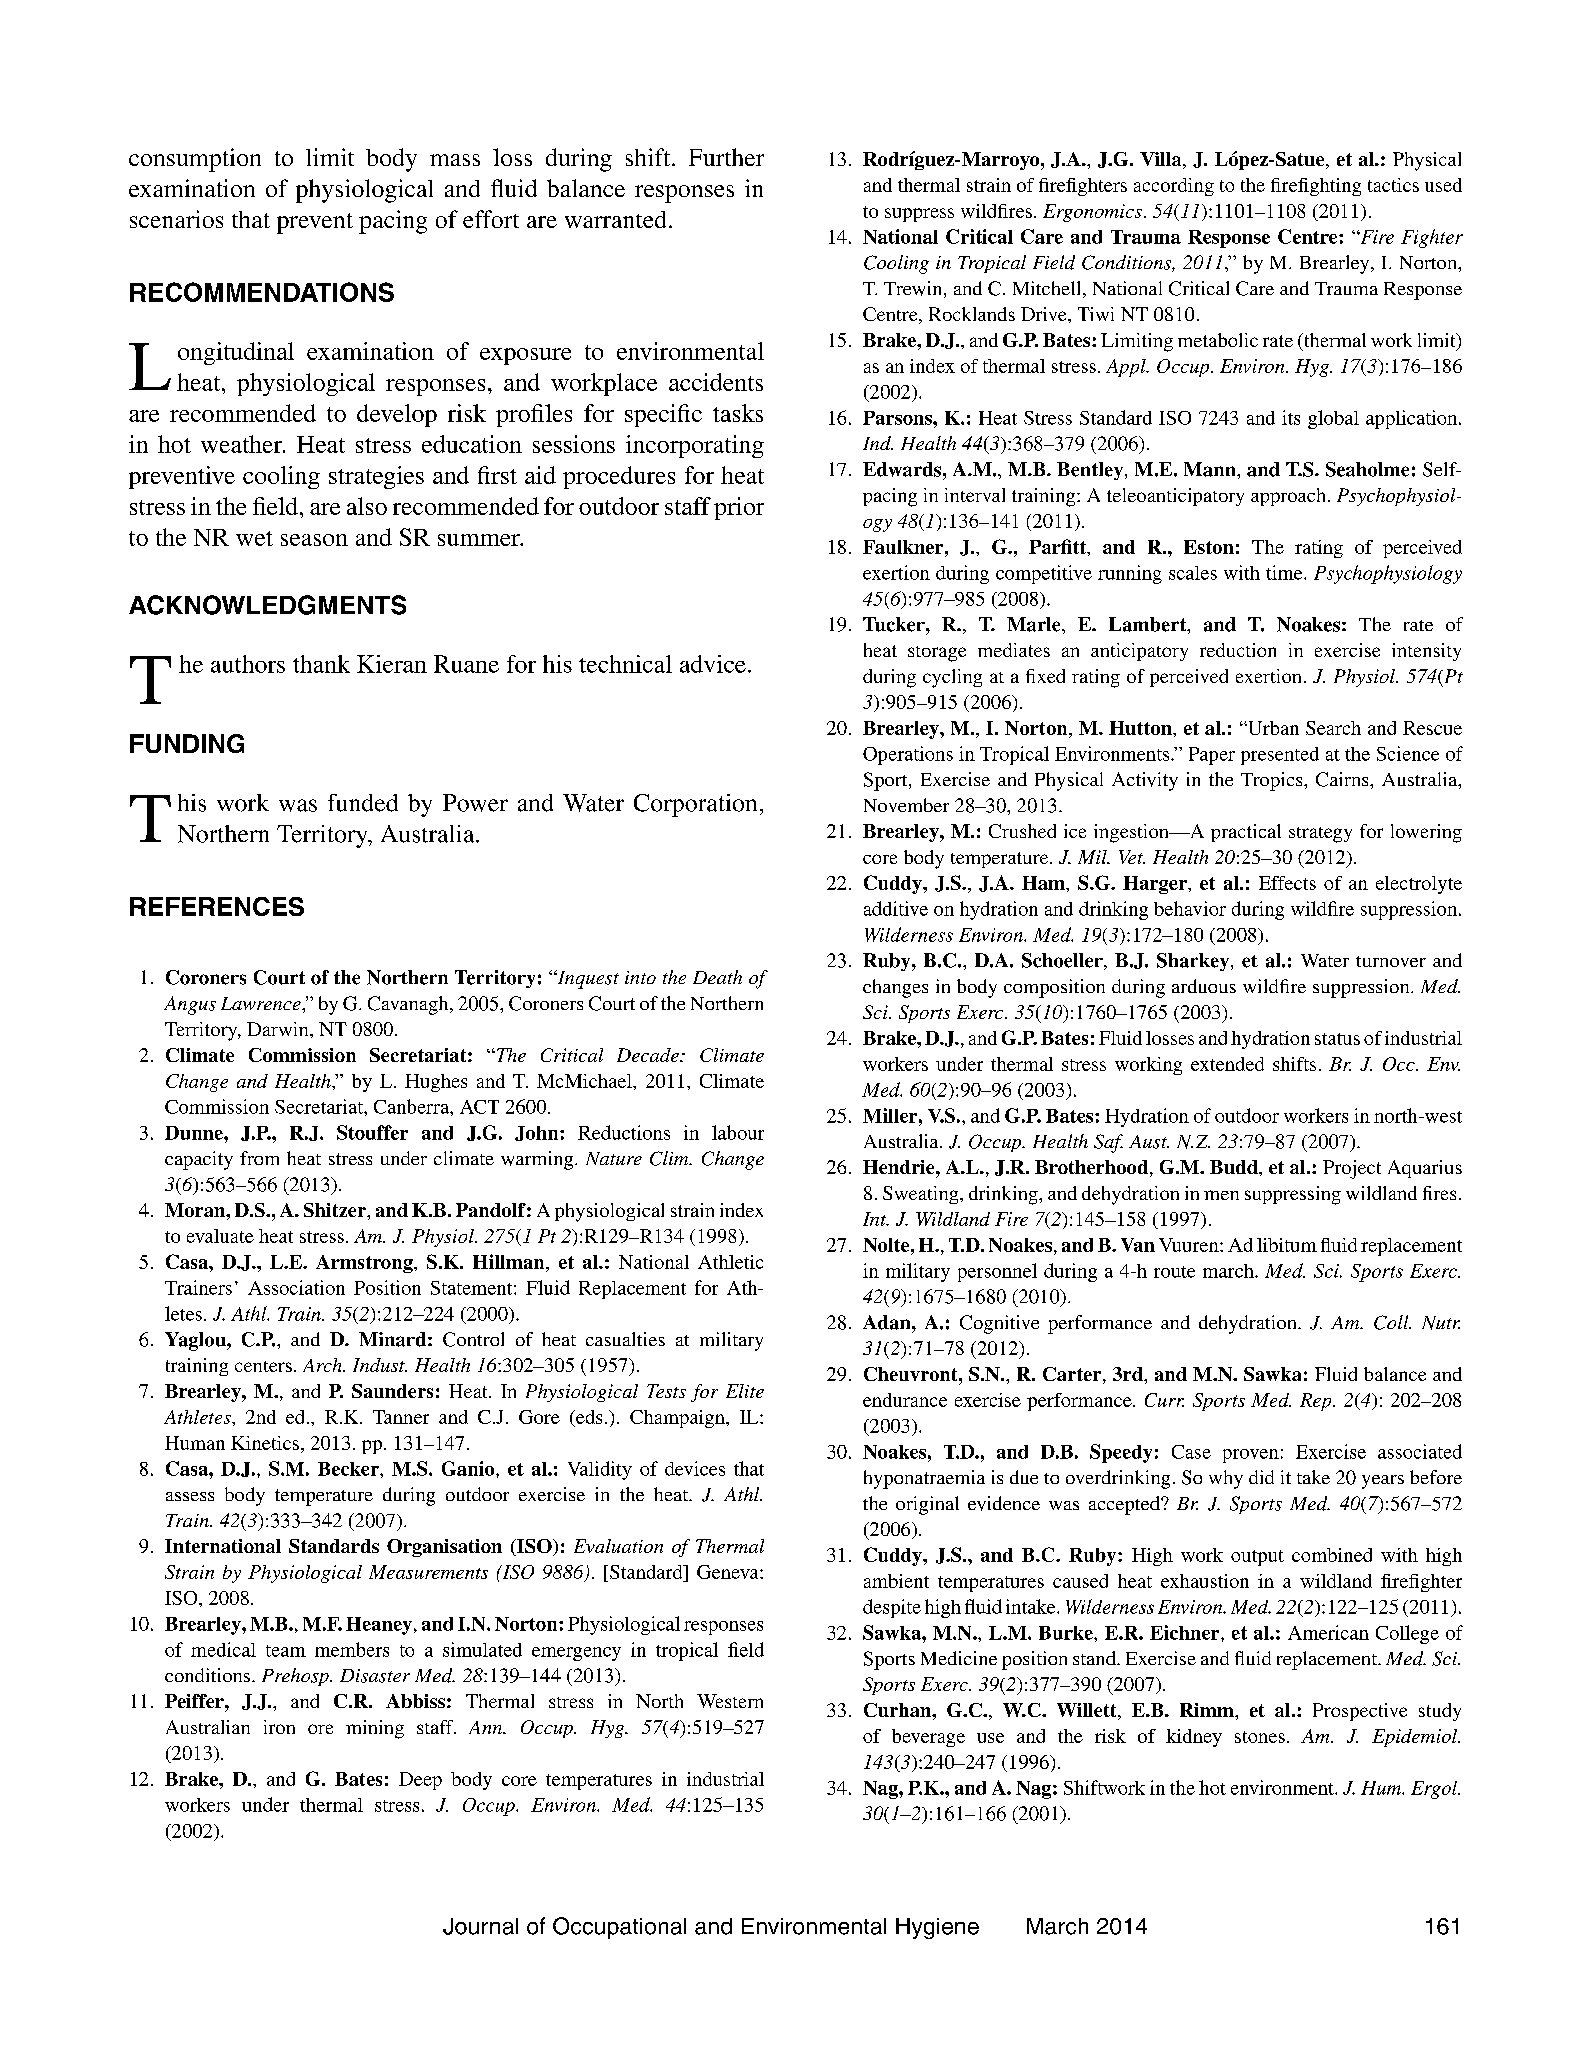  Describe the element at coordinates (695, 1468) in the document. I see `devices` at that location.
